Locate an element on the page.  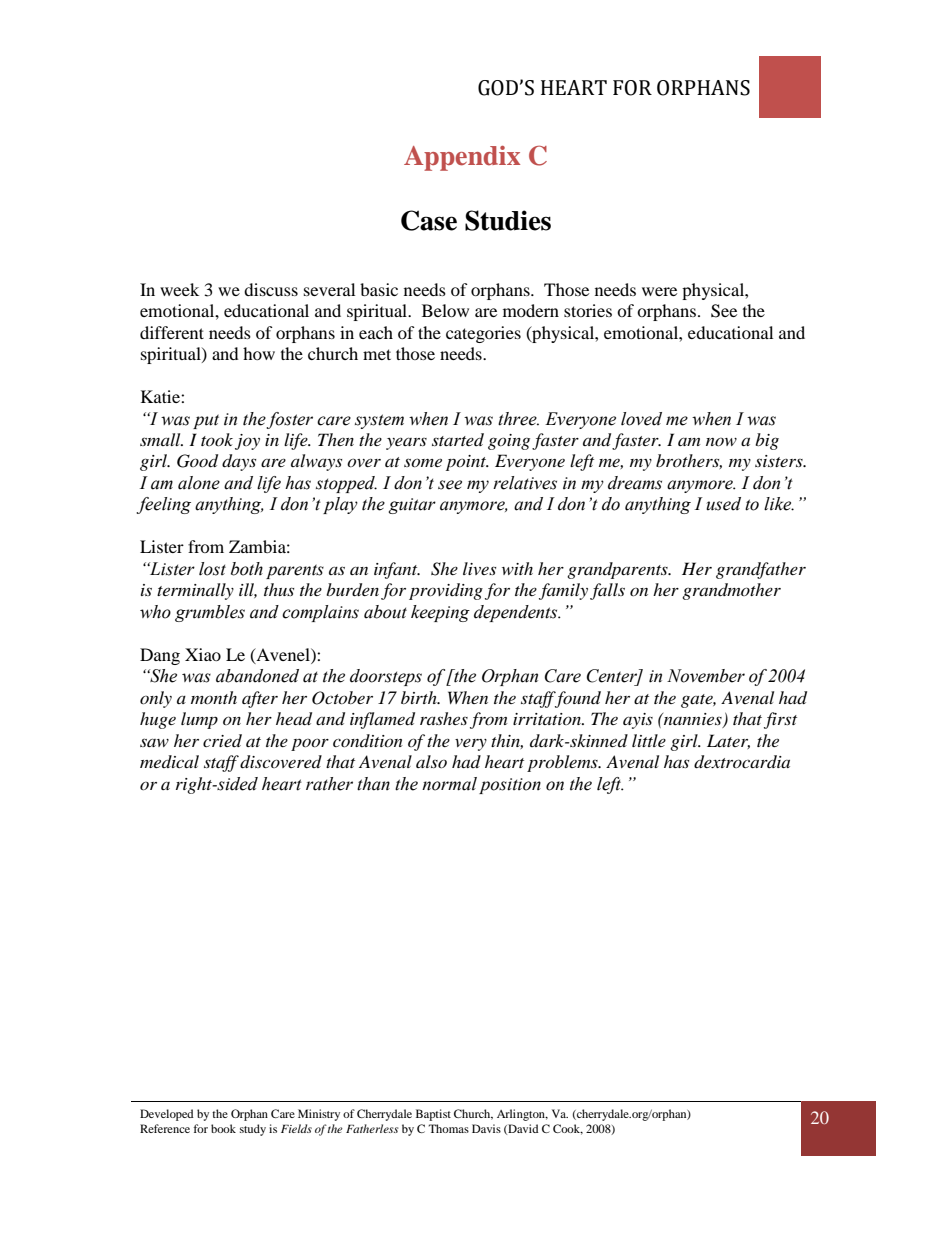
used is located at coordinates (723, 504).
